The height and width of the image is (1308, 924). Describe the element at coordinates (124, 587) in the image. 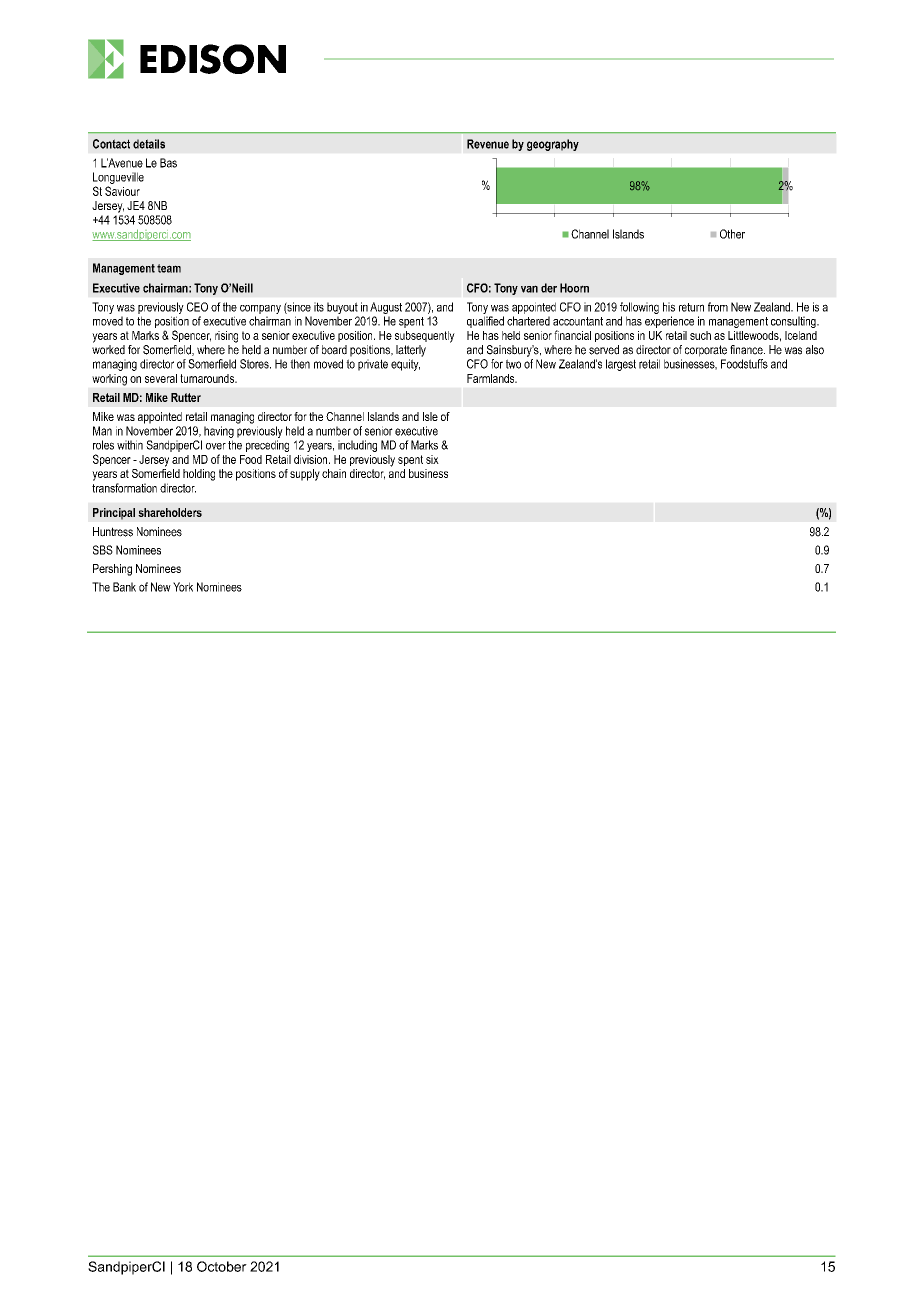

I see `Bank` at that location.
